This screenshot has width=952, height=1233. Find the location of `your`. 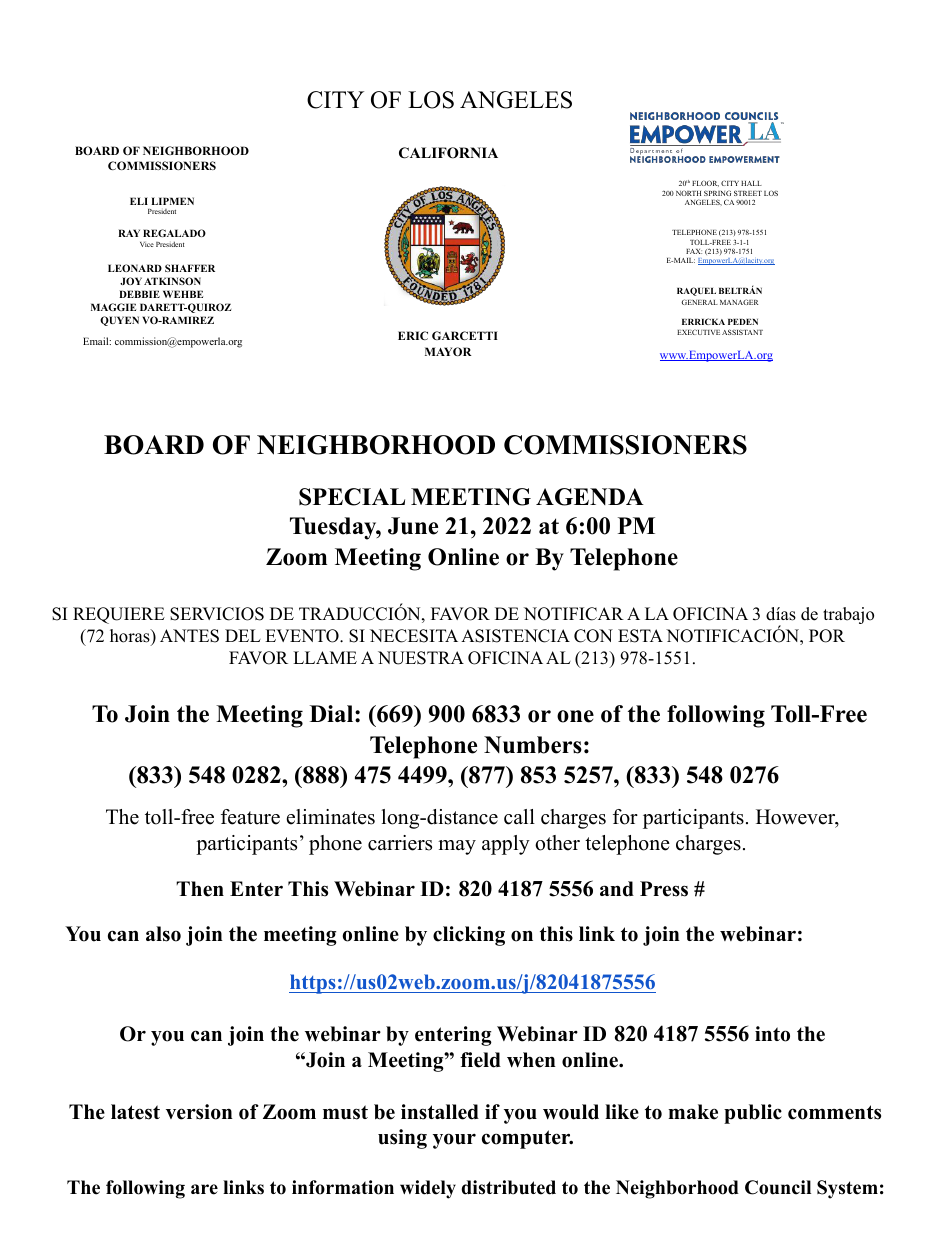

your is located at coordinates (454, 1141).
